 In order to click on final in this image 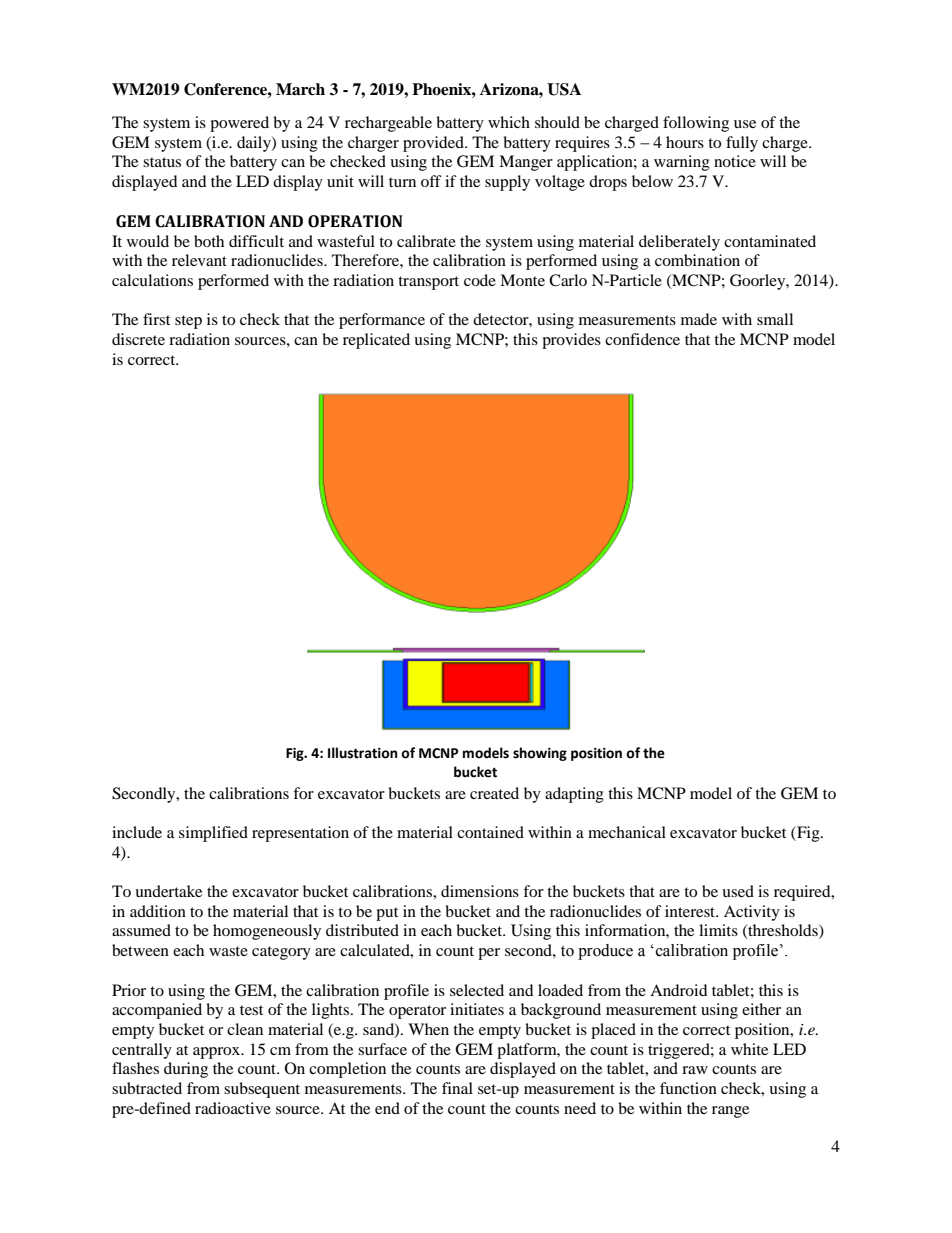, I will do `click(457, 1088)`.
